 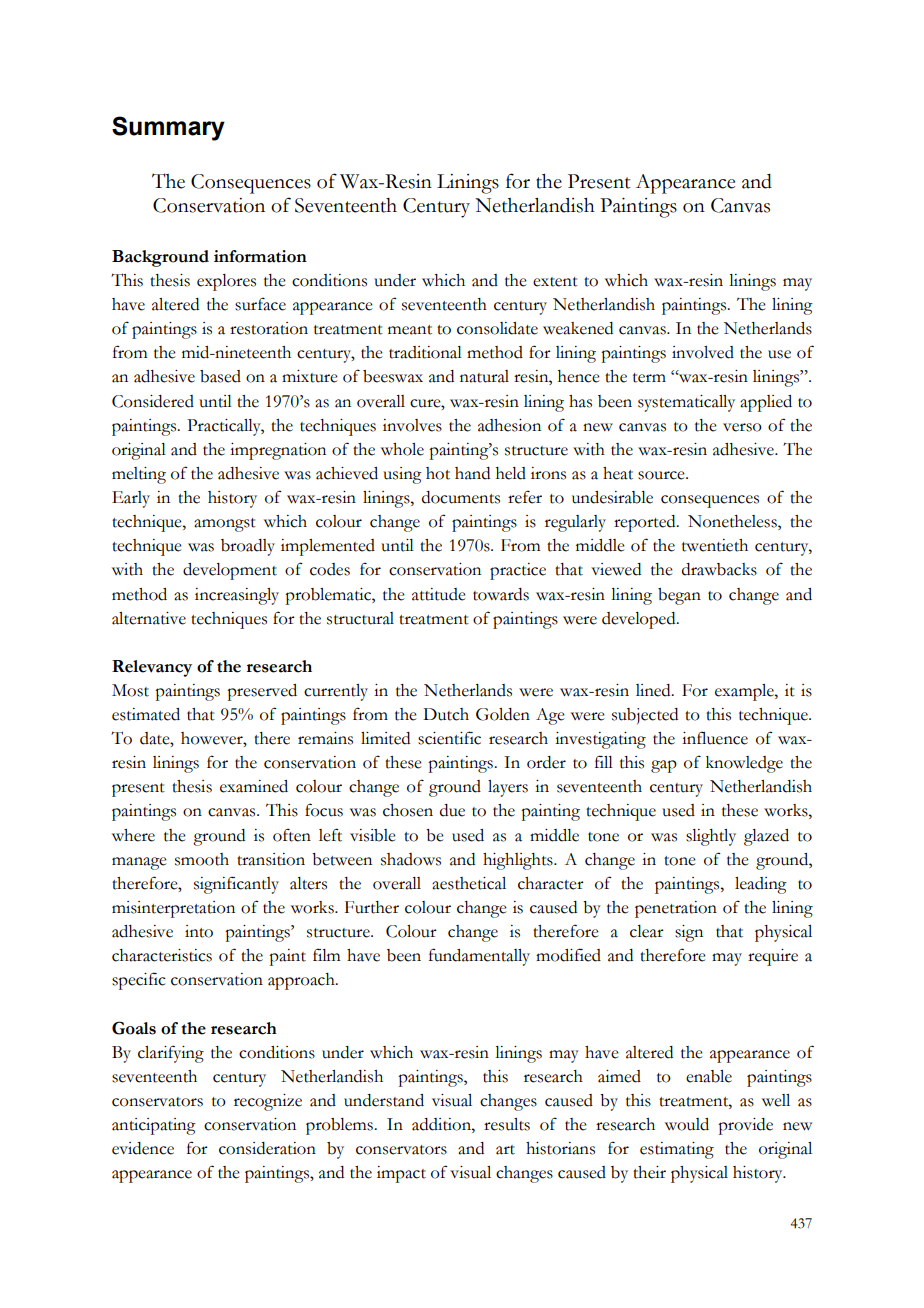 I want to click on extent, so click(x=555, y=282).
